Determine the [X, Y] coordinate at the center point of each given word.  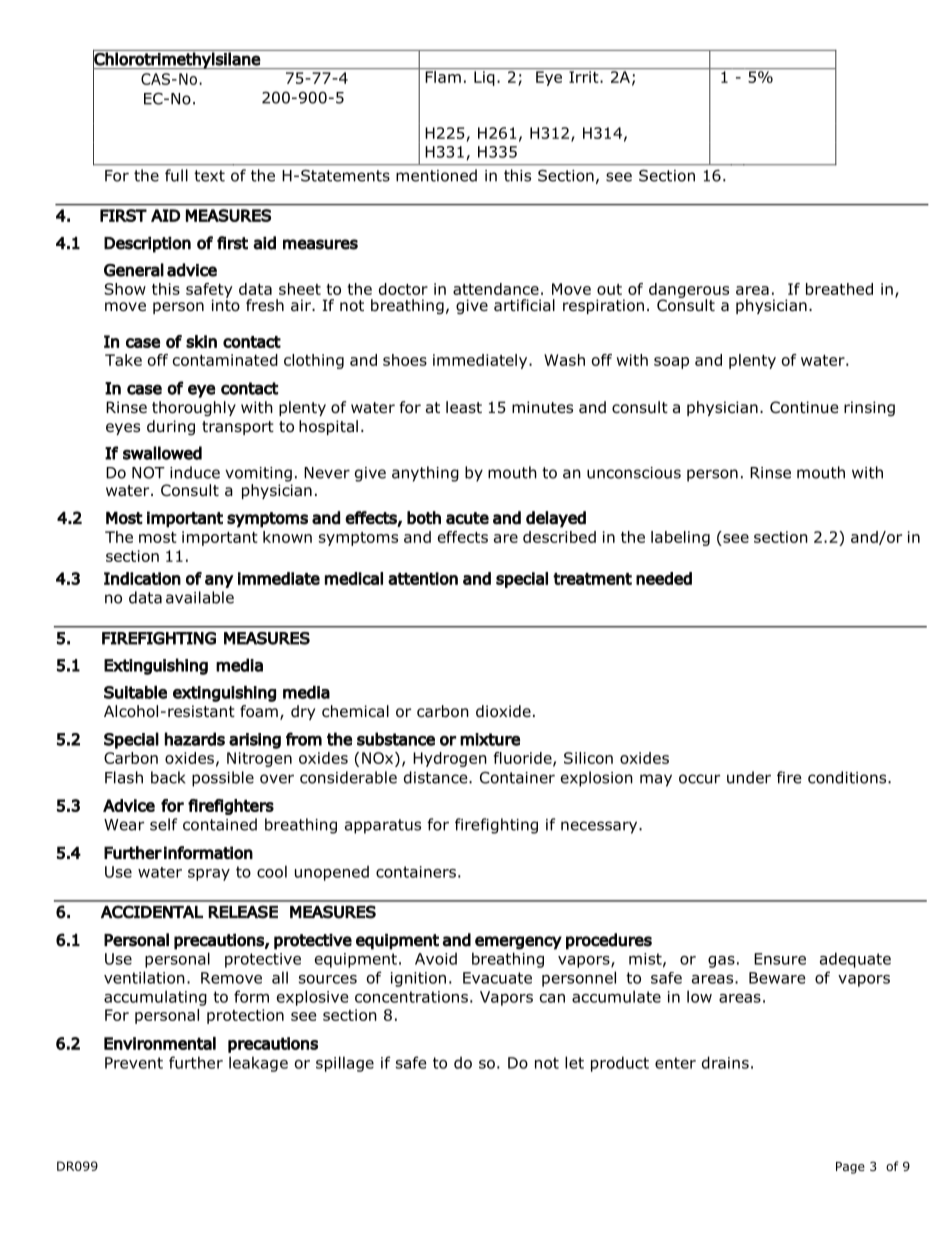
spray [209, 875]
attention [423, 578]
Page [850, 1168]
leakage [258, 1064]
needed [664, 578]
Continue [804, 407]
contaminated [225, 360]
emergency [518, 943]
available [200, 597]
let [574, 1062]
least [464, 407]
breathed [839, 289]
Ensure [780, 959]
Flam [443, 77]
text [209, 176]
